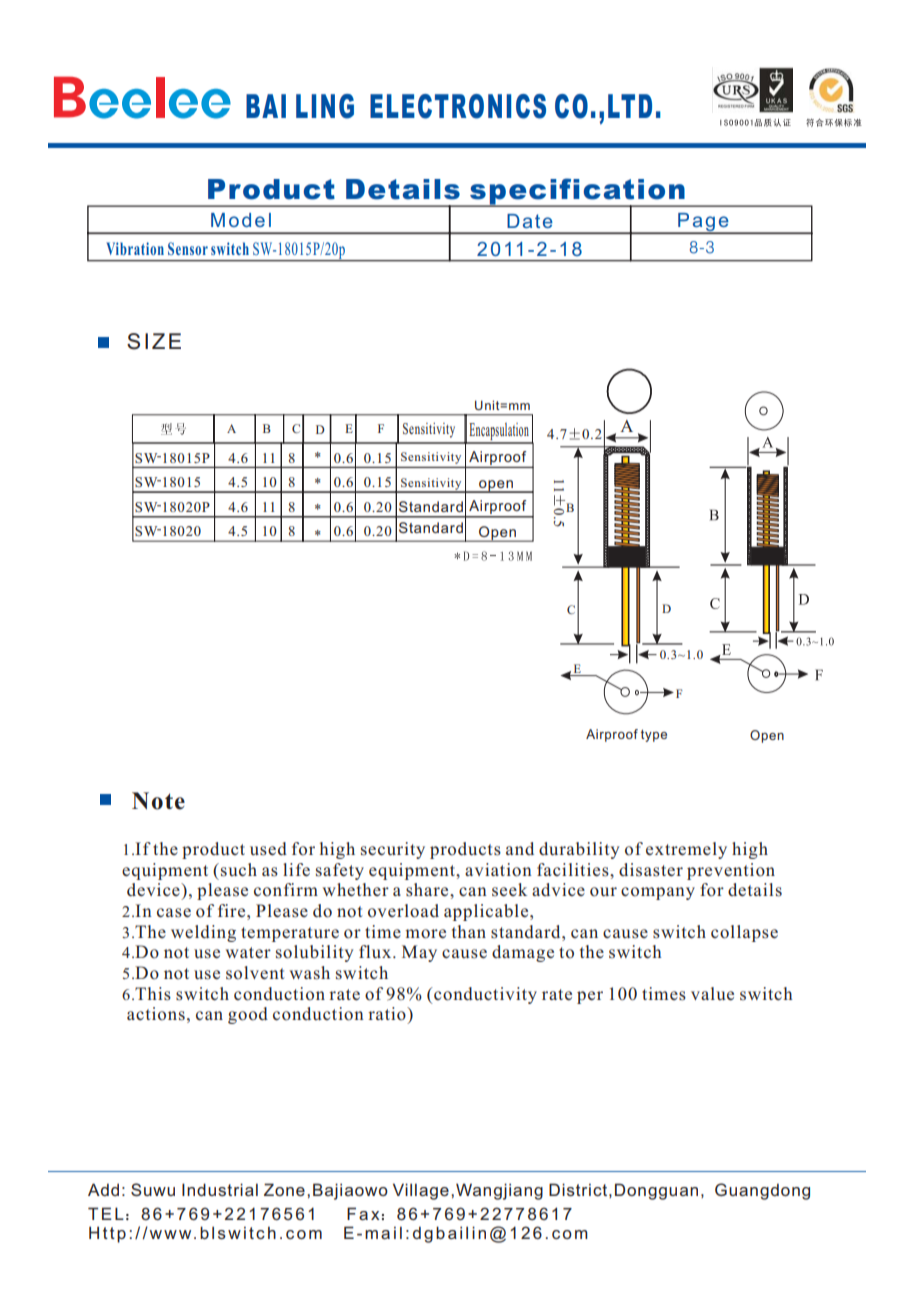 The width and height of the page is (924, 1308). Describe the element at coordinates (458, 106) in the page. I see `ELECTRONICS` at that location.
